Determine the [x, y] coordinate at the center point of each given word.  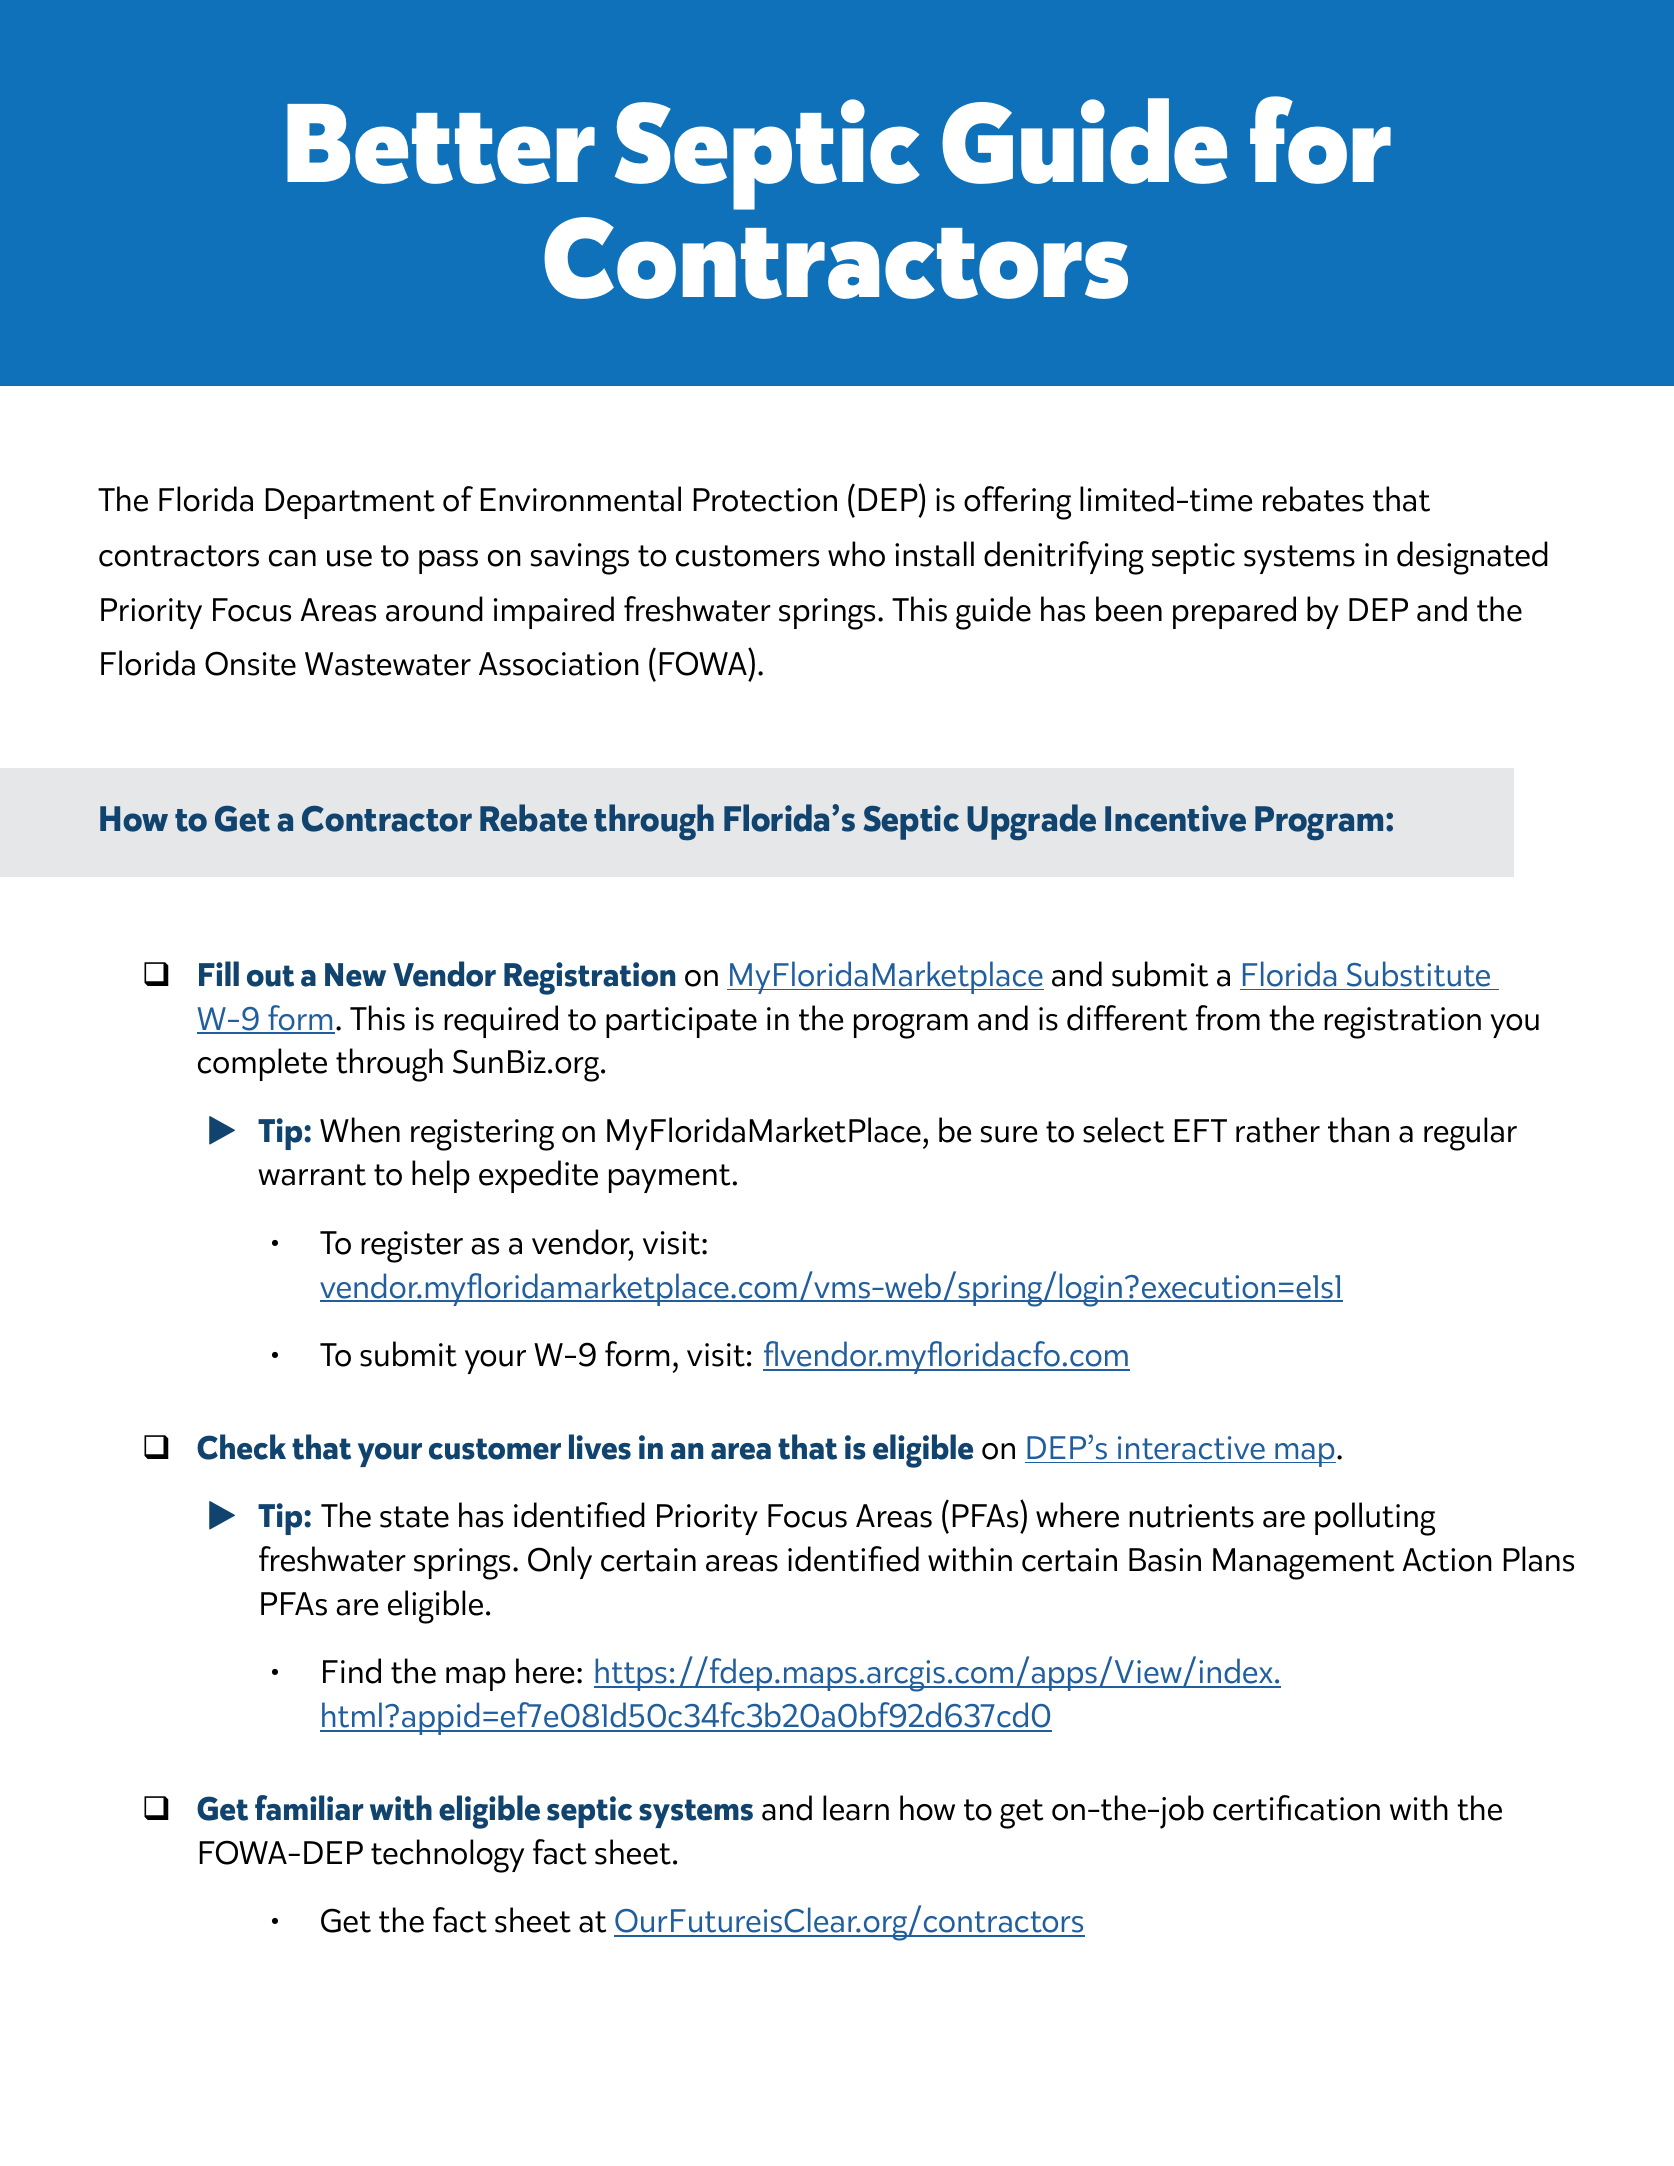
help [441, 1176]
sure [1009, 1134]
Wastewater [388, 664]
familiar [309, 1808]
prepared [1234, 612]
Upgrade [1031, 822]
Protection [765, 500]
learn [856, 1808]
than [1358, 1130]
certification [1296, 1808]
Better [441, 144]
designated [1472, 558]
